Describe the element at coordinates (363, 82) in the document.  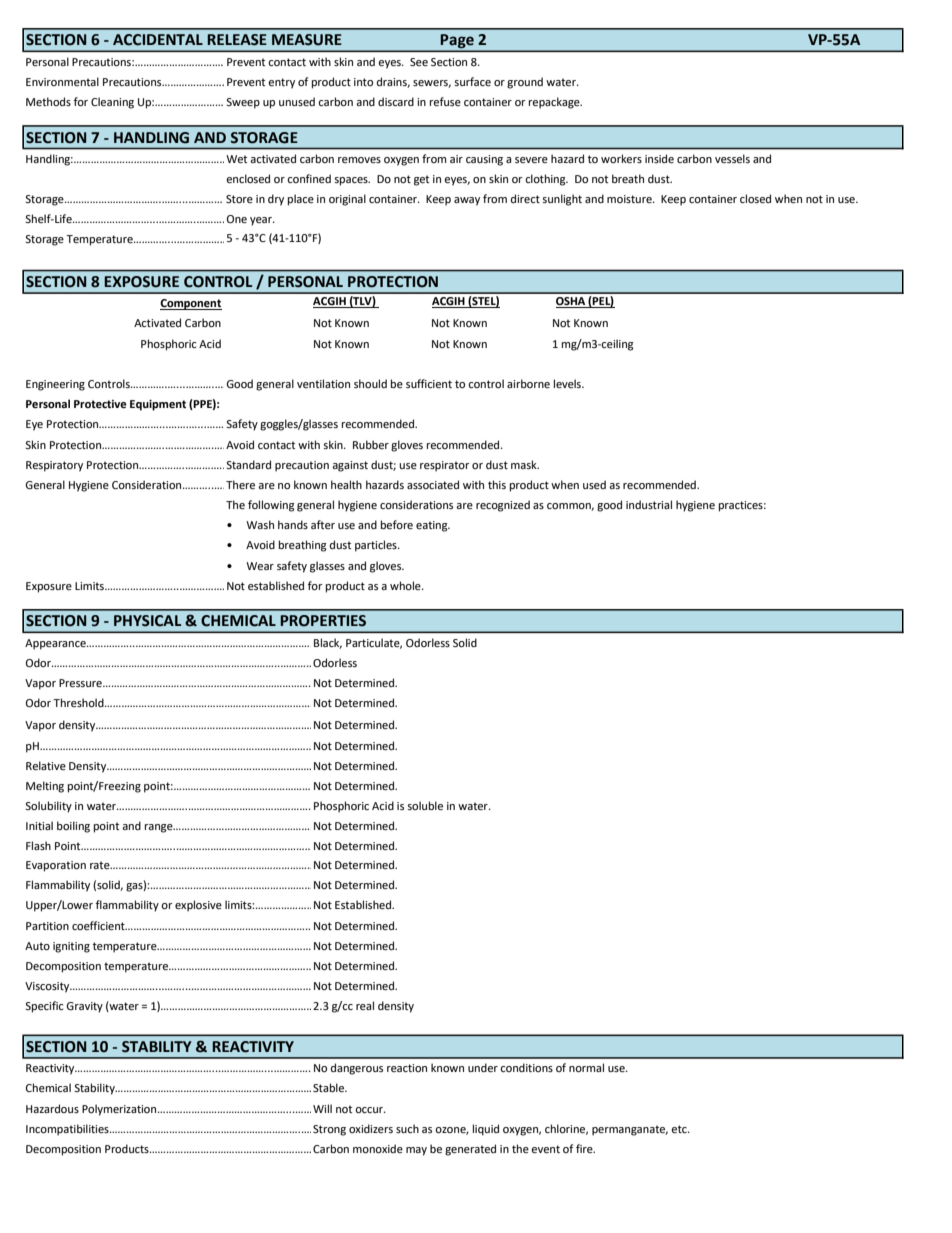
I see `into` at that location.
